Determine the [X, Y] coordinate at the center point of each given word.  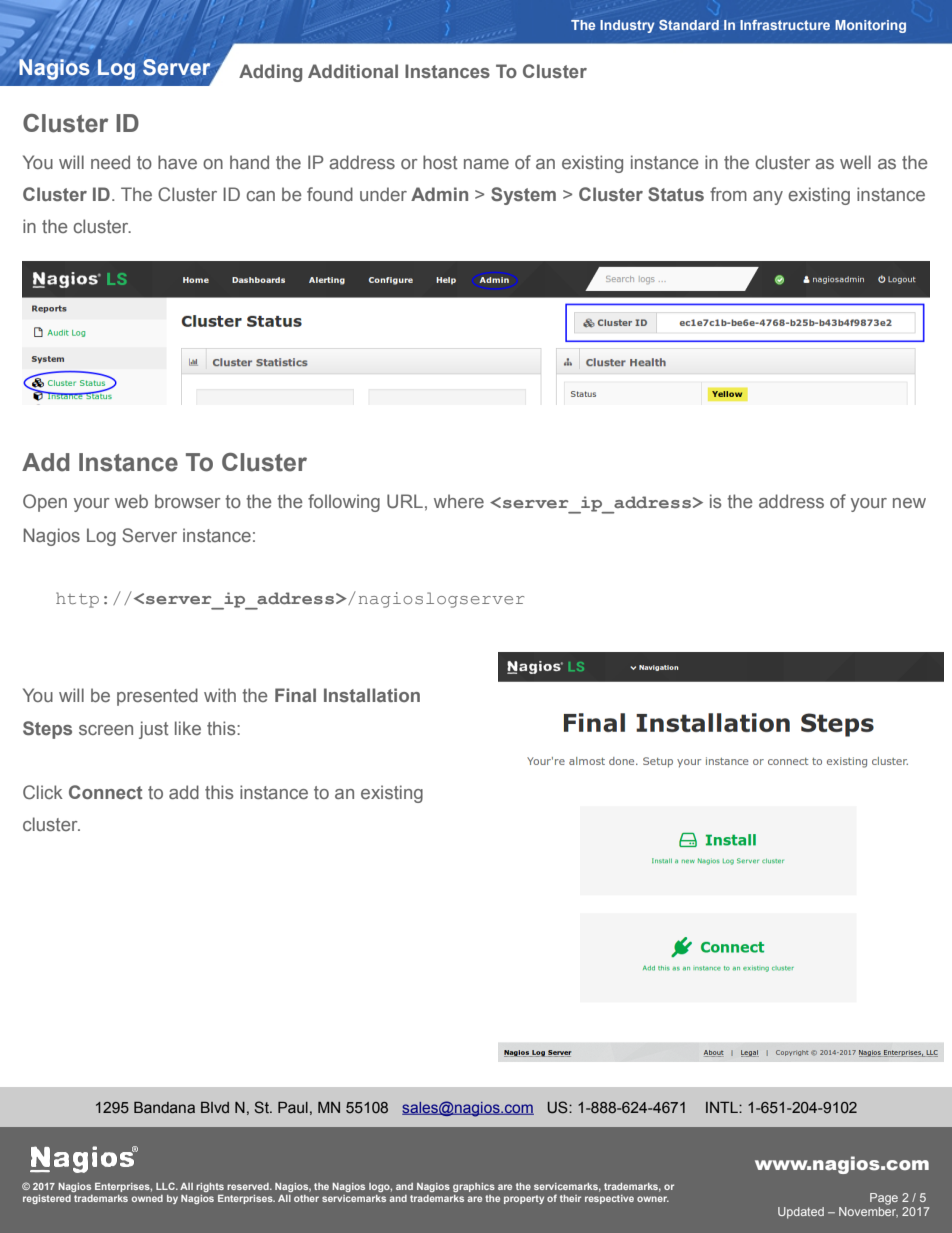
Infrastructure [785, 24]
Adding [270, 73]
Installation [372, 695]
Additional [353, 71]
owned [147, 1198]
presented [157, 697]
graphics [474, 1187]
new [909, 503]
